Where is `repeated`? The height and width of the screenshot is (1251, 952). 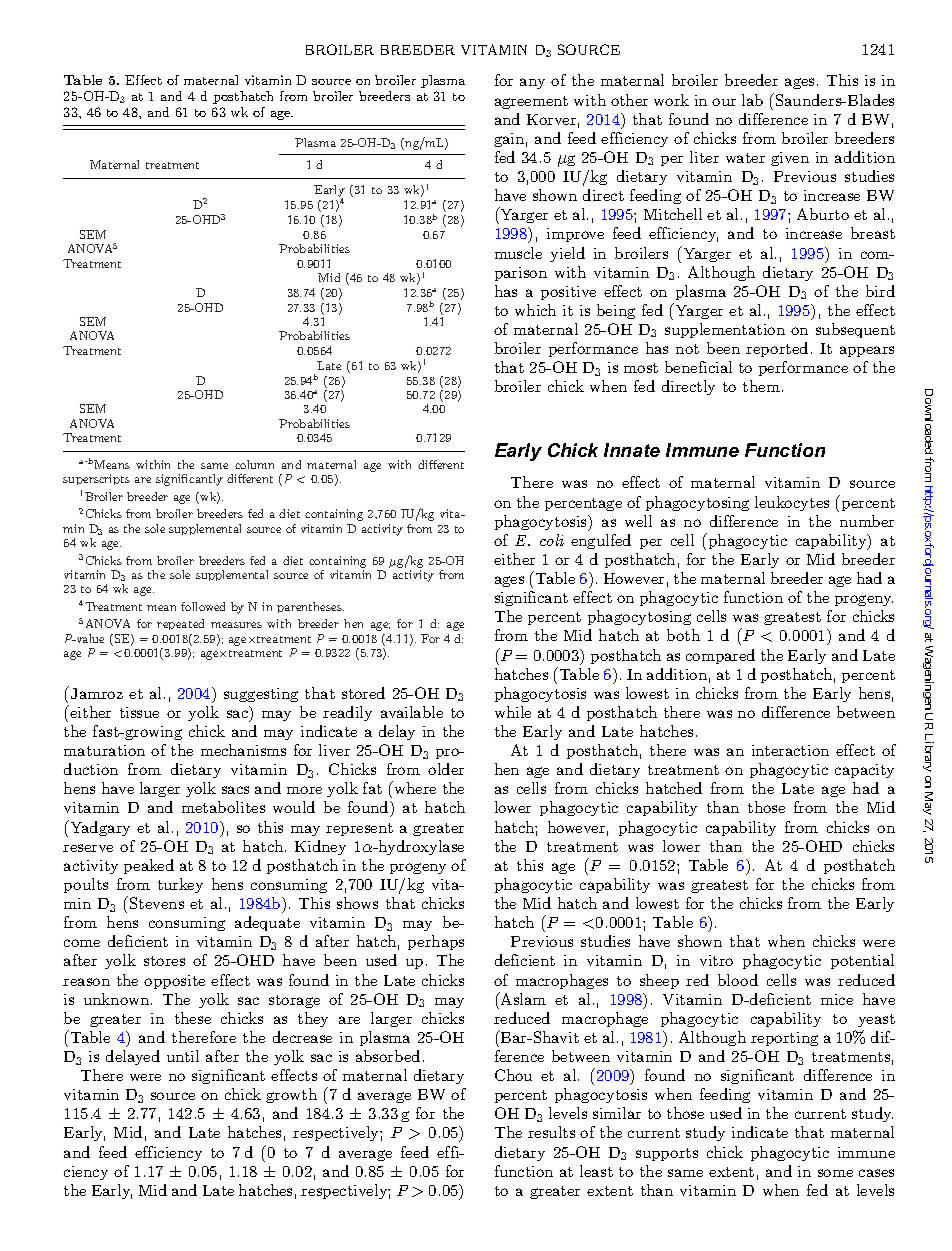 repeated is located at coordinates (180, 624).
